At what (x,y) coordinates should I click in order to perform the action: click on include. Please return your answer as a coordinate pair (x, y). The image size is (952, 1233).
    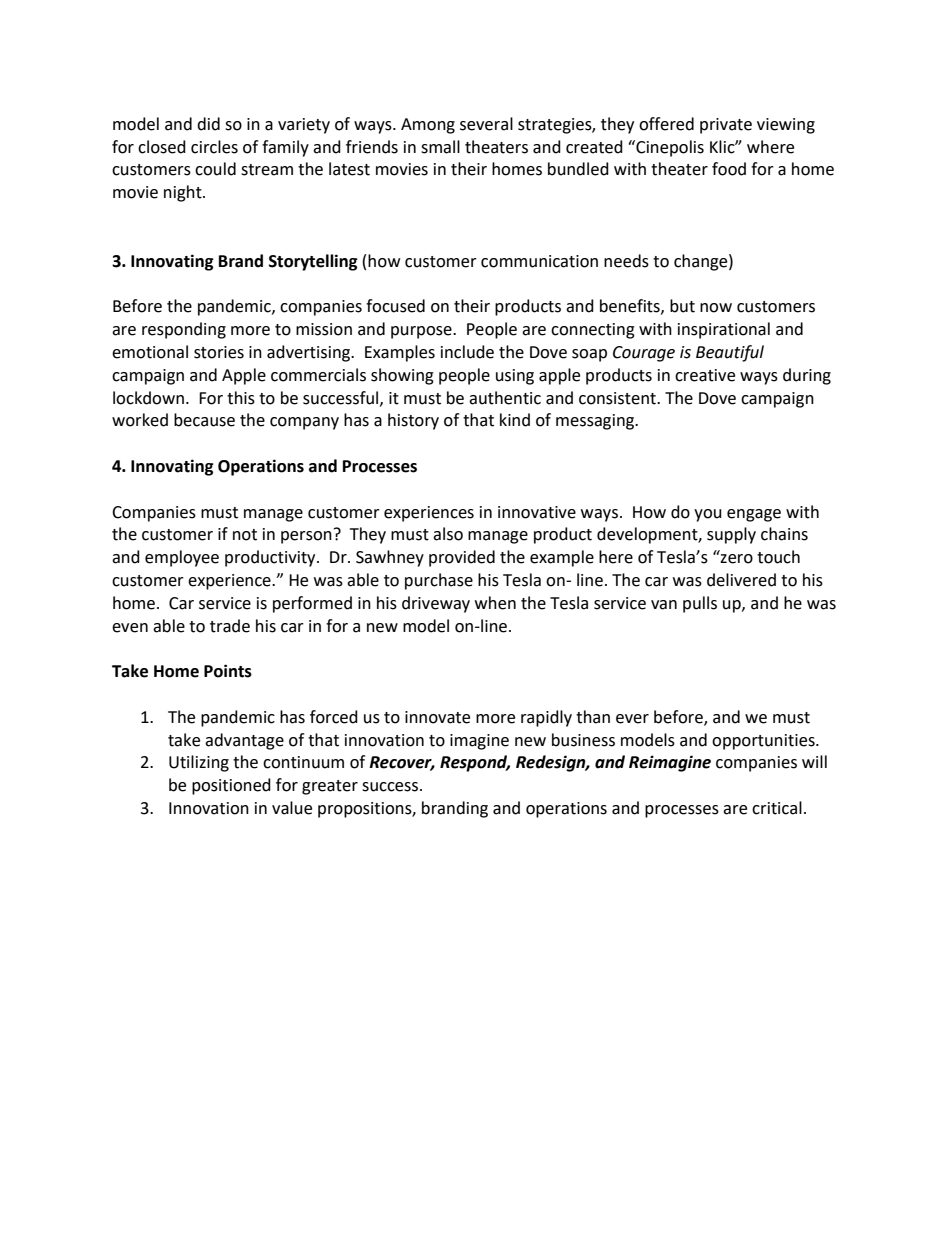
    Looking at the image, I should click on (467, 352).
